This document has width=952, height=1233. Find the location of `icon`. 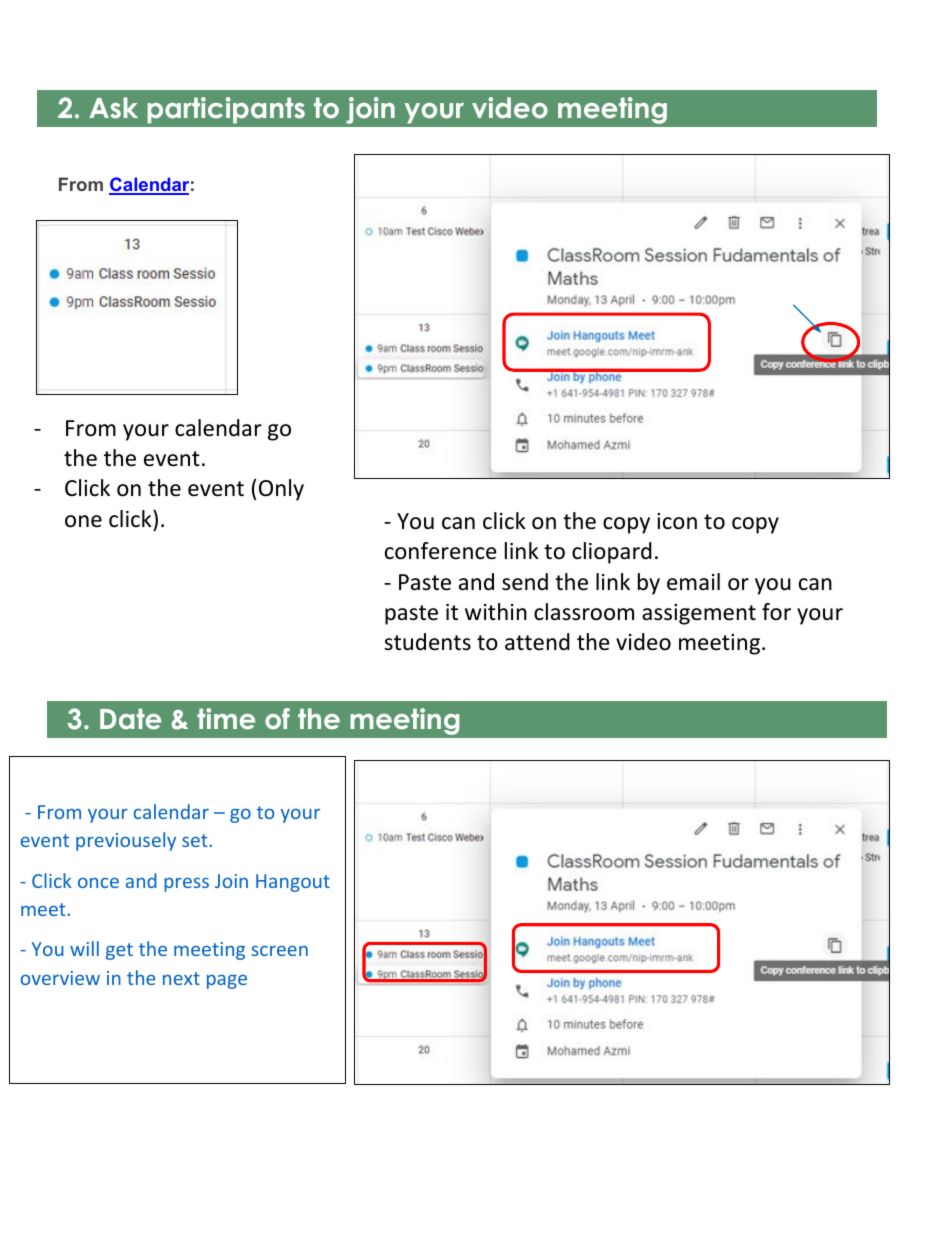

icon is located at coordinates (677, 521).
